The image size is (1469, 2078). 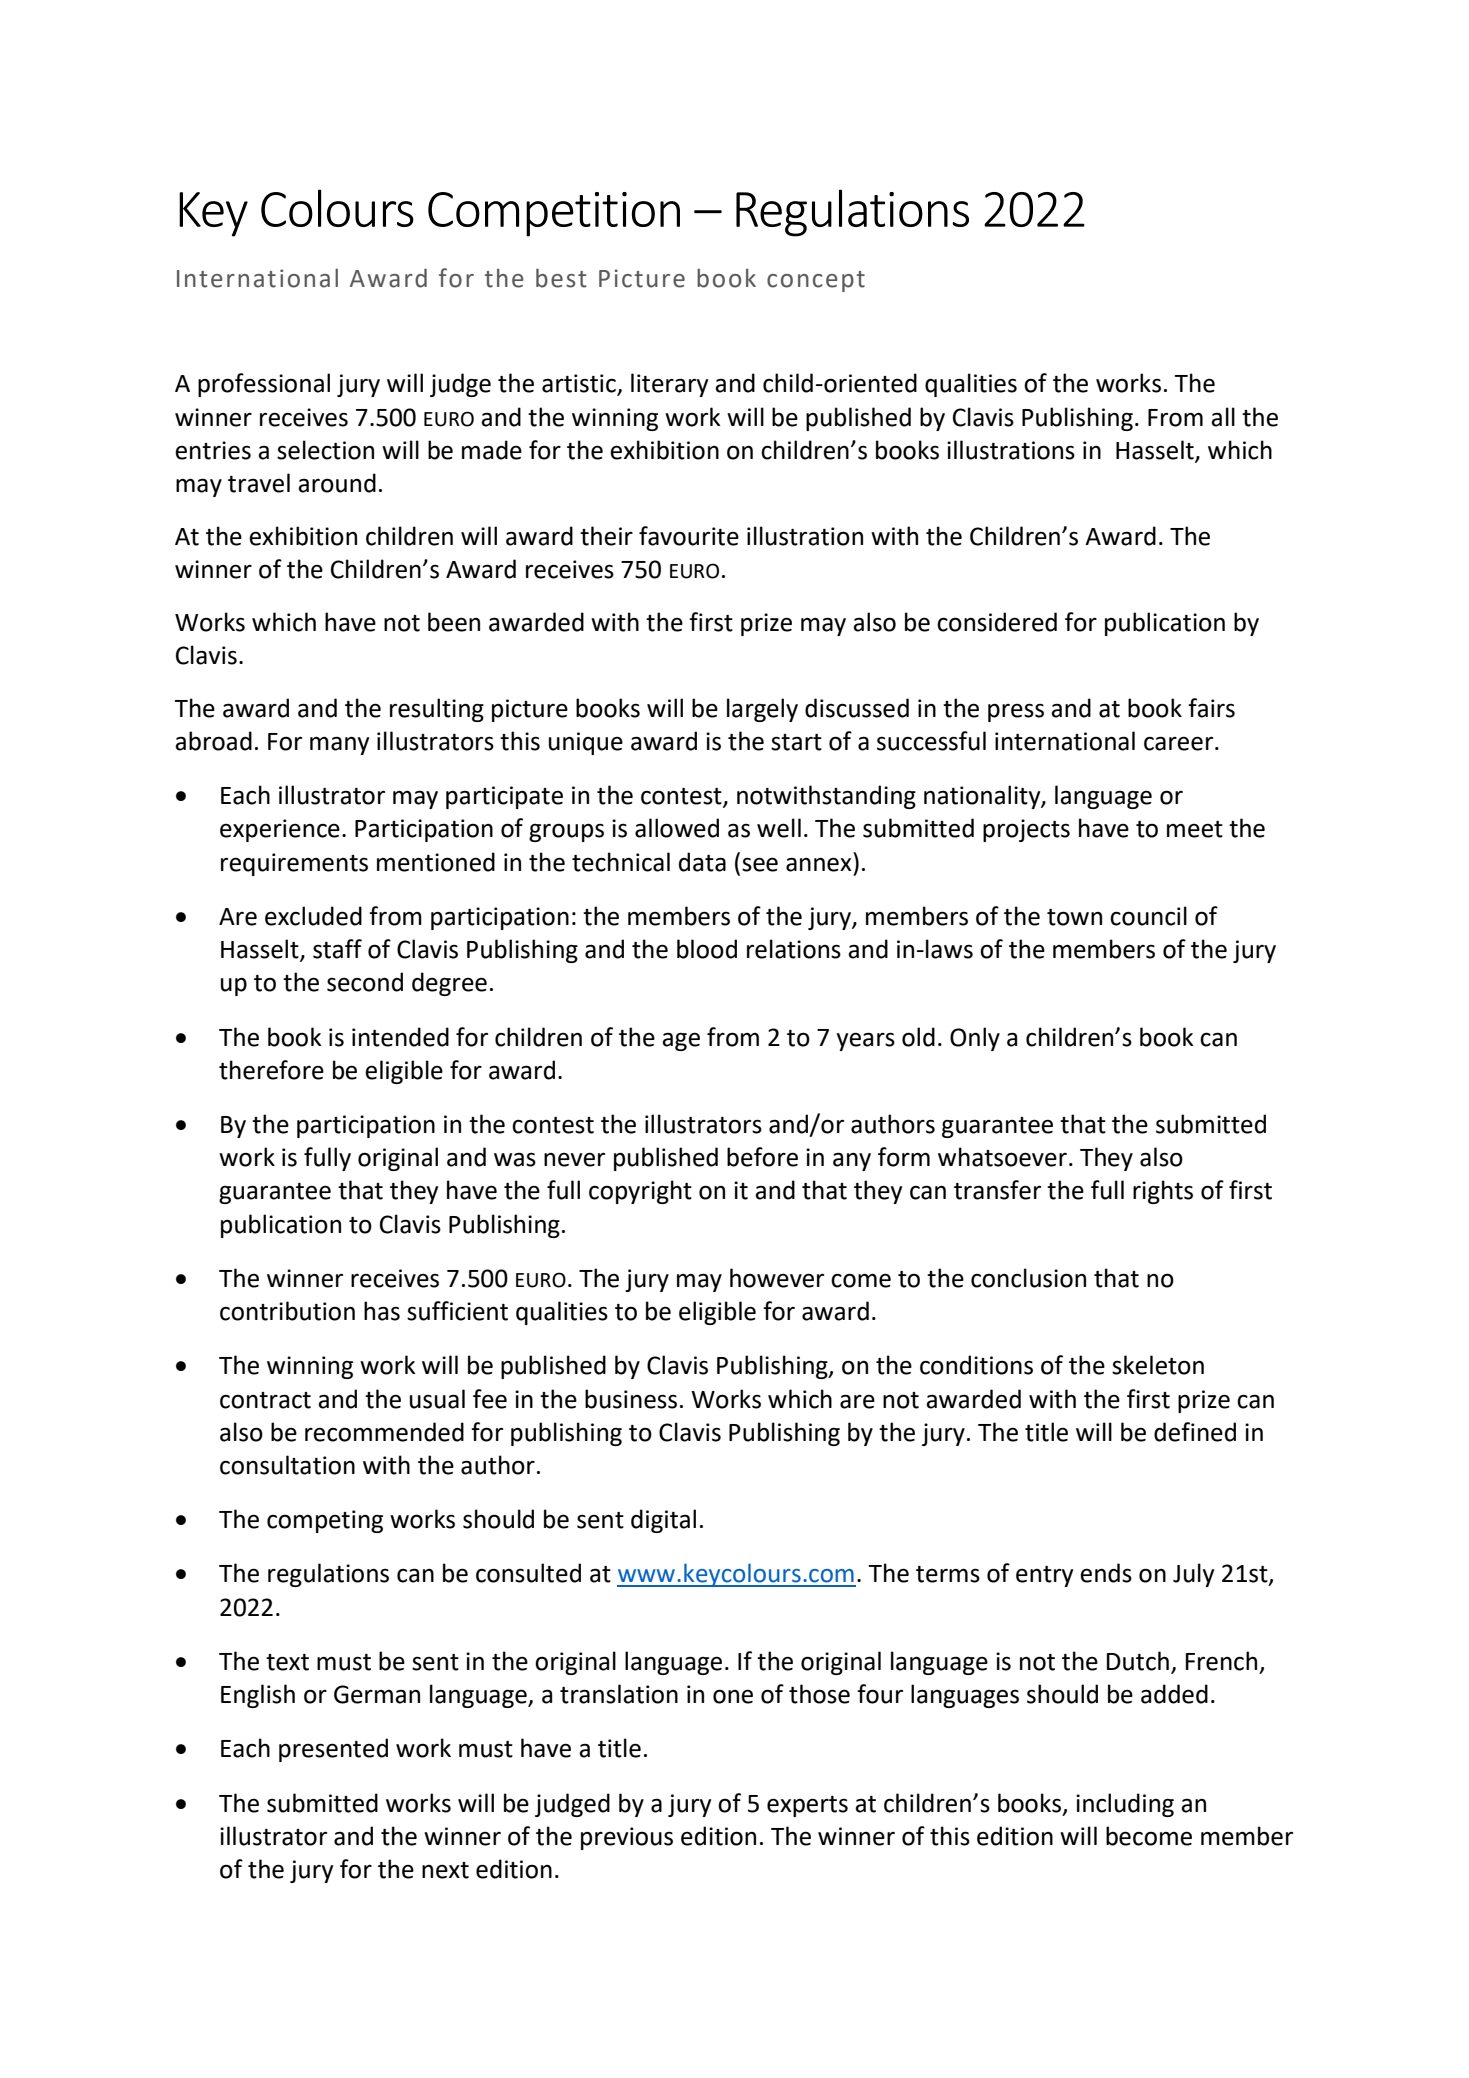 What do you see at coordinates (807, 1806) in the screenshot?
I see `experts` at bounding box center [807, 1806].
